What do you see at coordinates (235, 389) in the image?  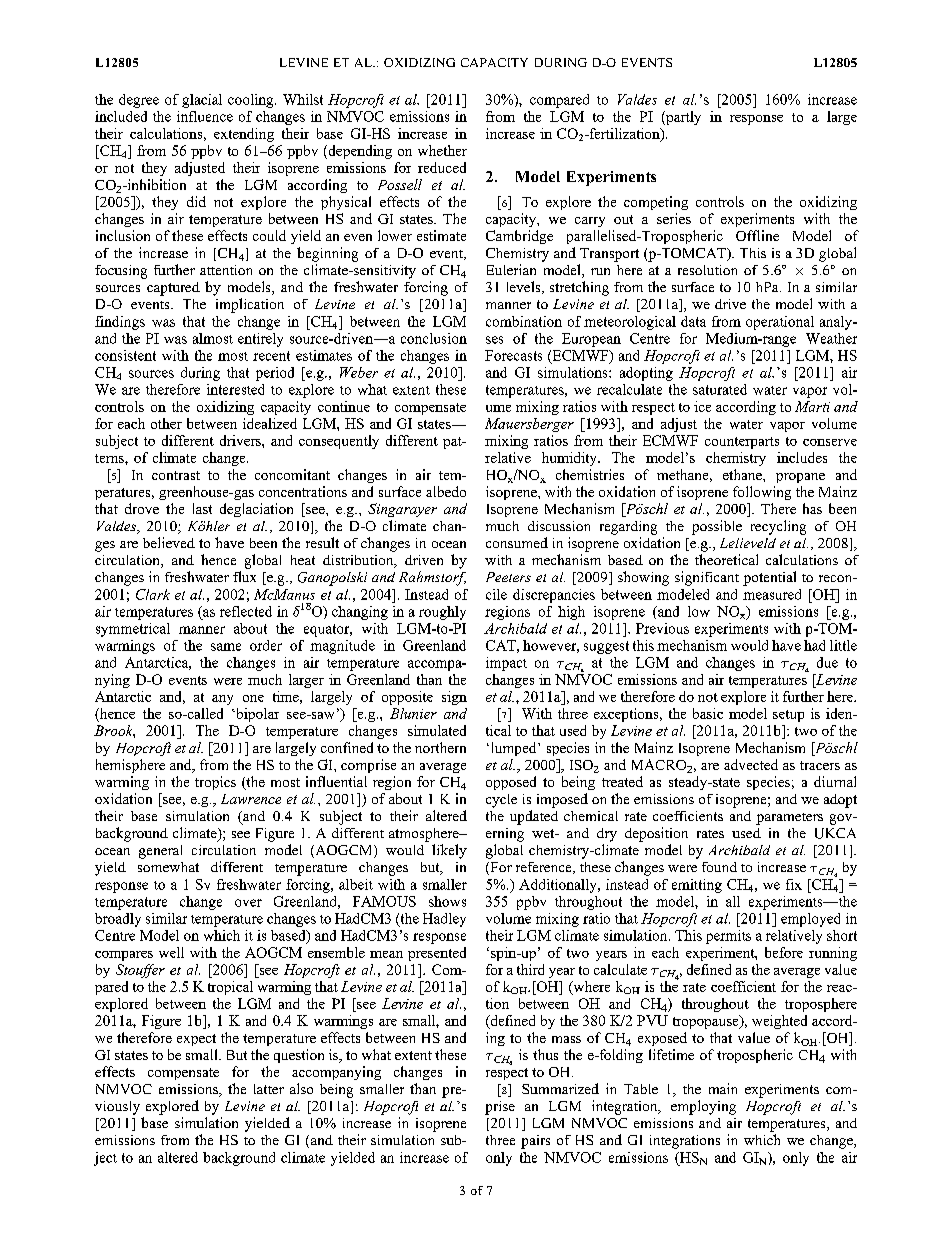 I see `interested` at bounding box center [235, 389].
